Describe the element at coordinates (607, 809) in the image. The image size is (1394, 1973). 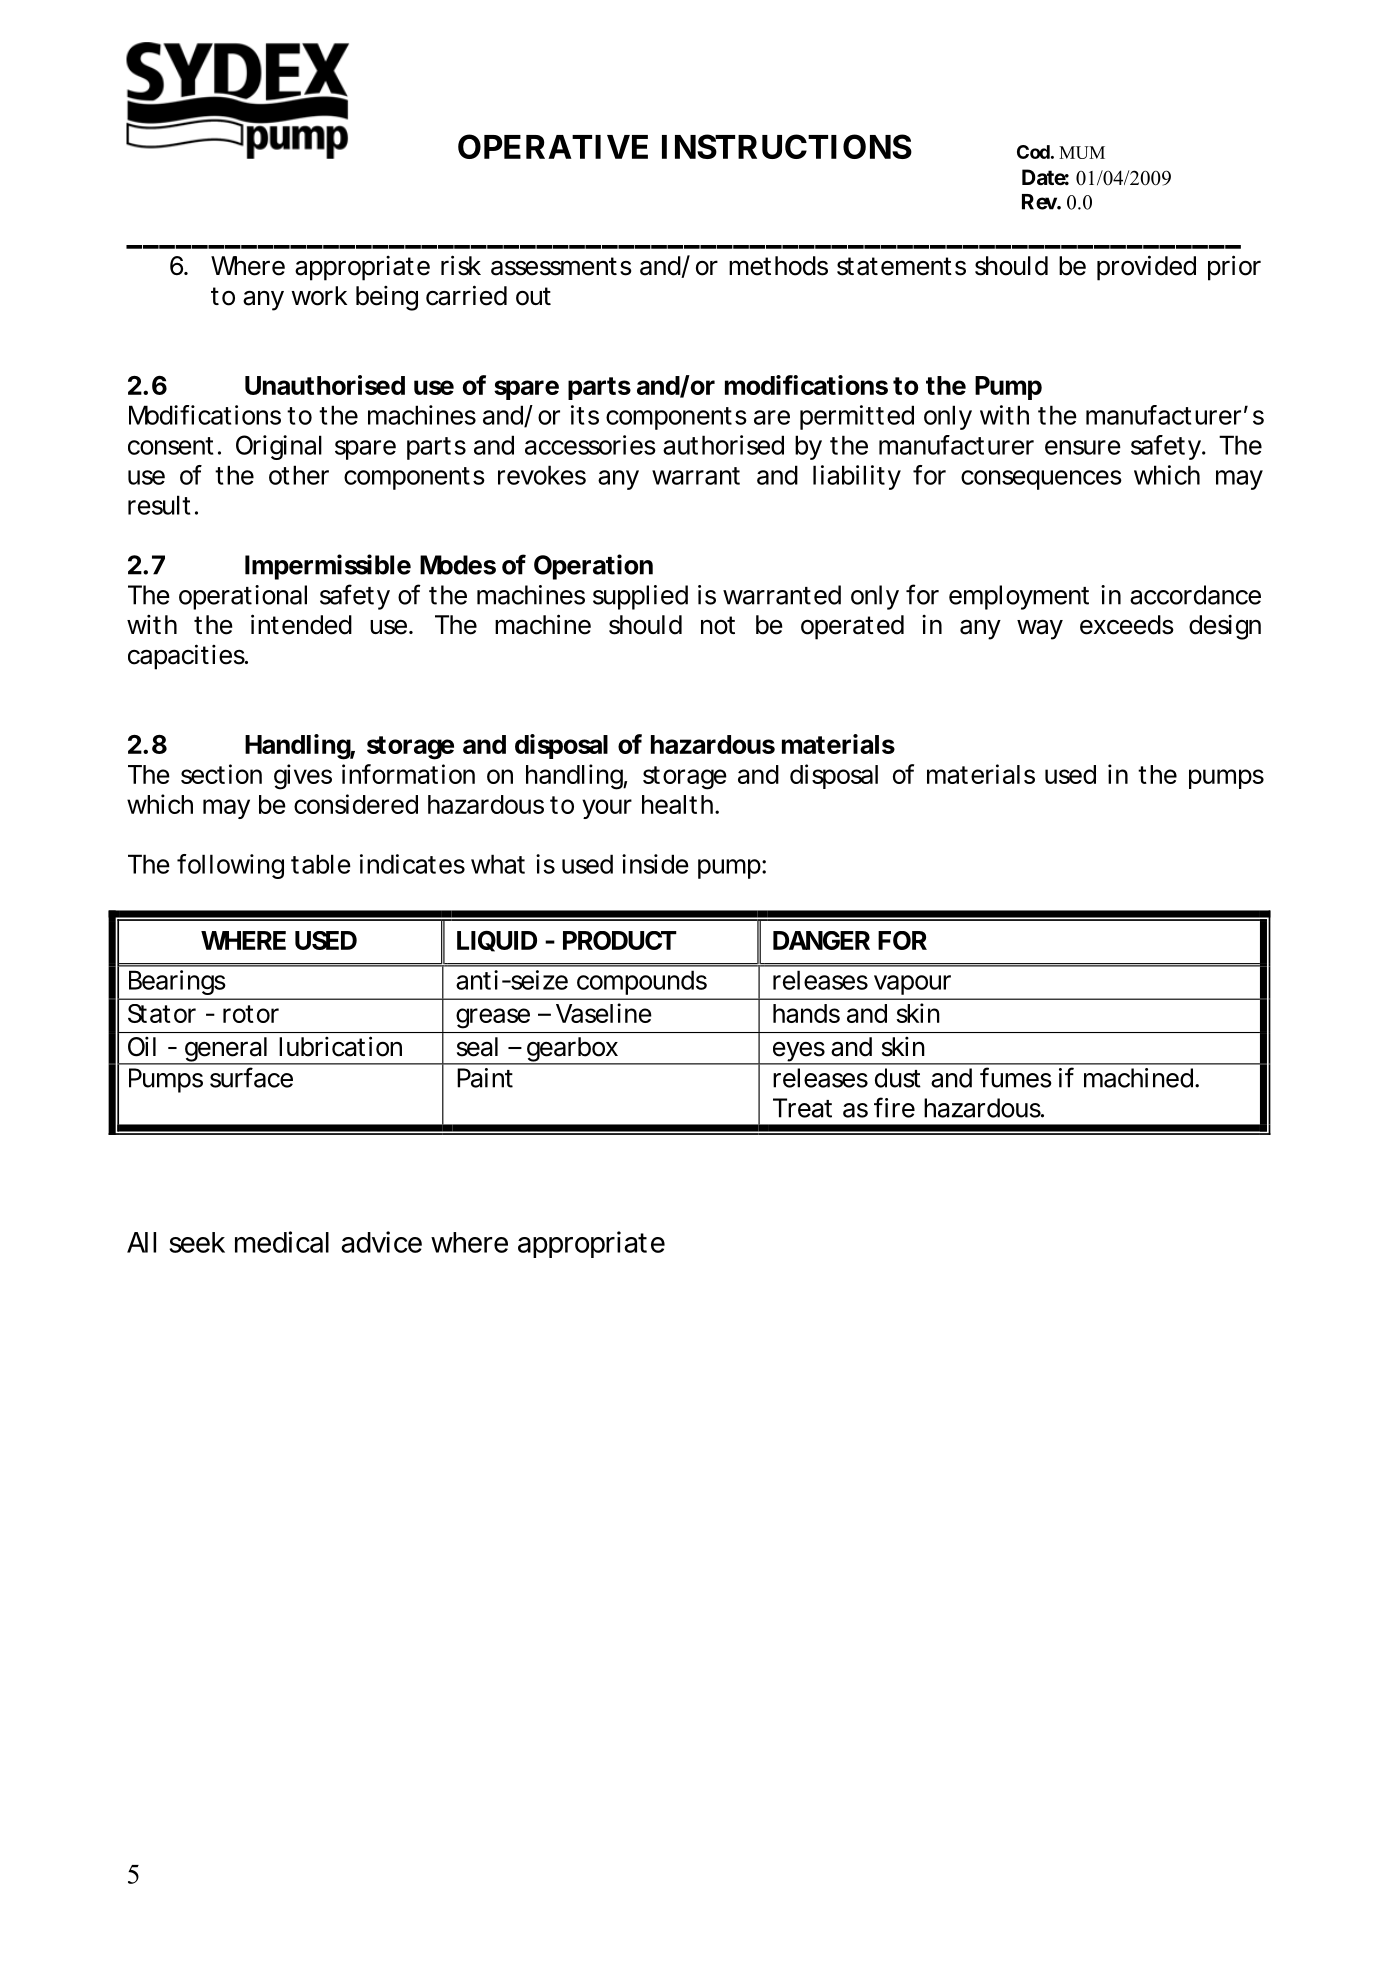
I see `your` at that location.
